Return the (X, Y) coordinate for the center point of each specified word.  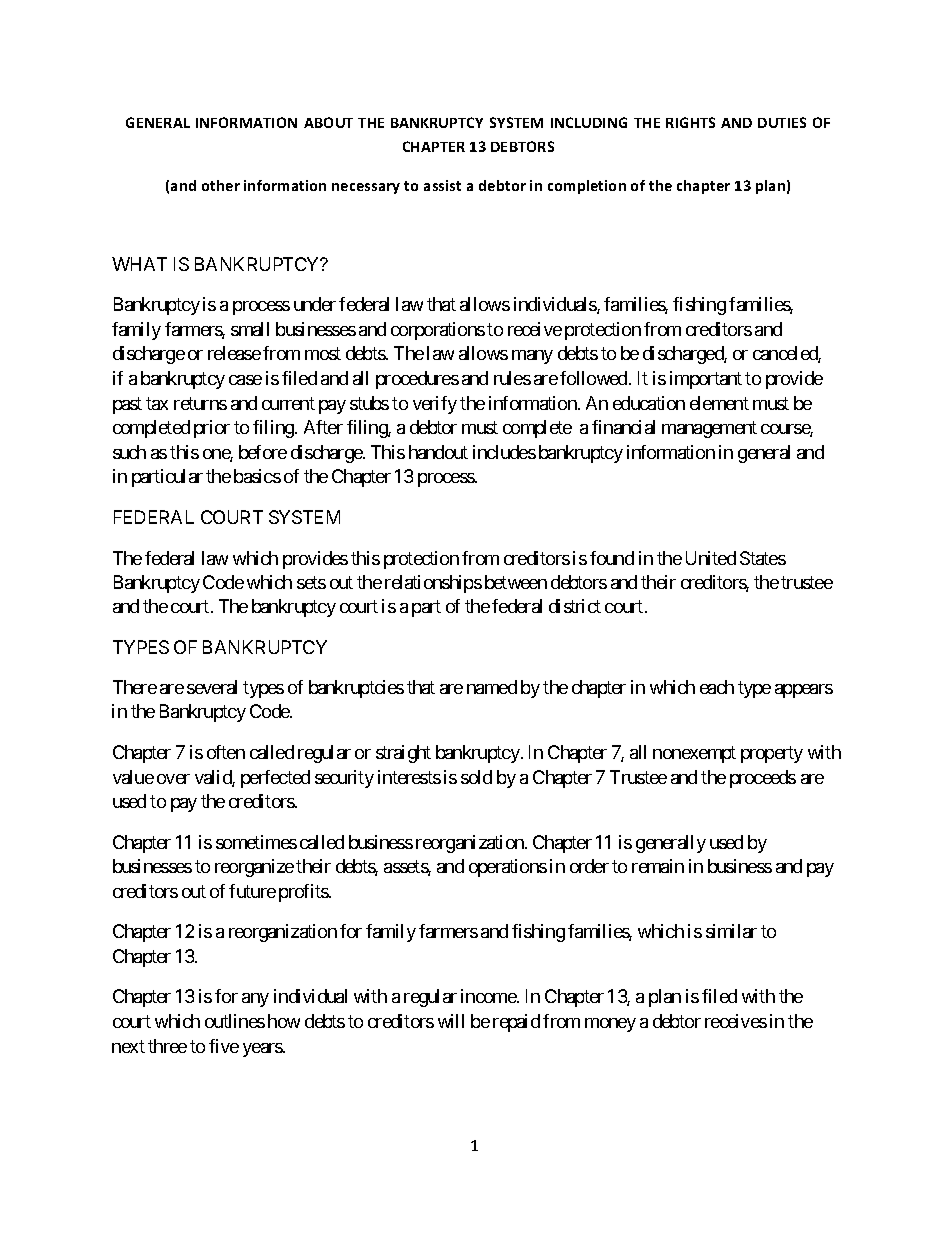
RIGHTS (690, 122)
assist (442, 185)
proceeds (763, 779)
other (221, 185)
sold (476, 777)
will (451, 1021)
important (706, 380)
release (234, 353)
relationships (433, 584)
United (711, 558)
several (212, 687)
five (224, 1046)
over (173, 779)
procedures (417, 380)
